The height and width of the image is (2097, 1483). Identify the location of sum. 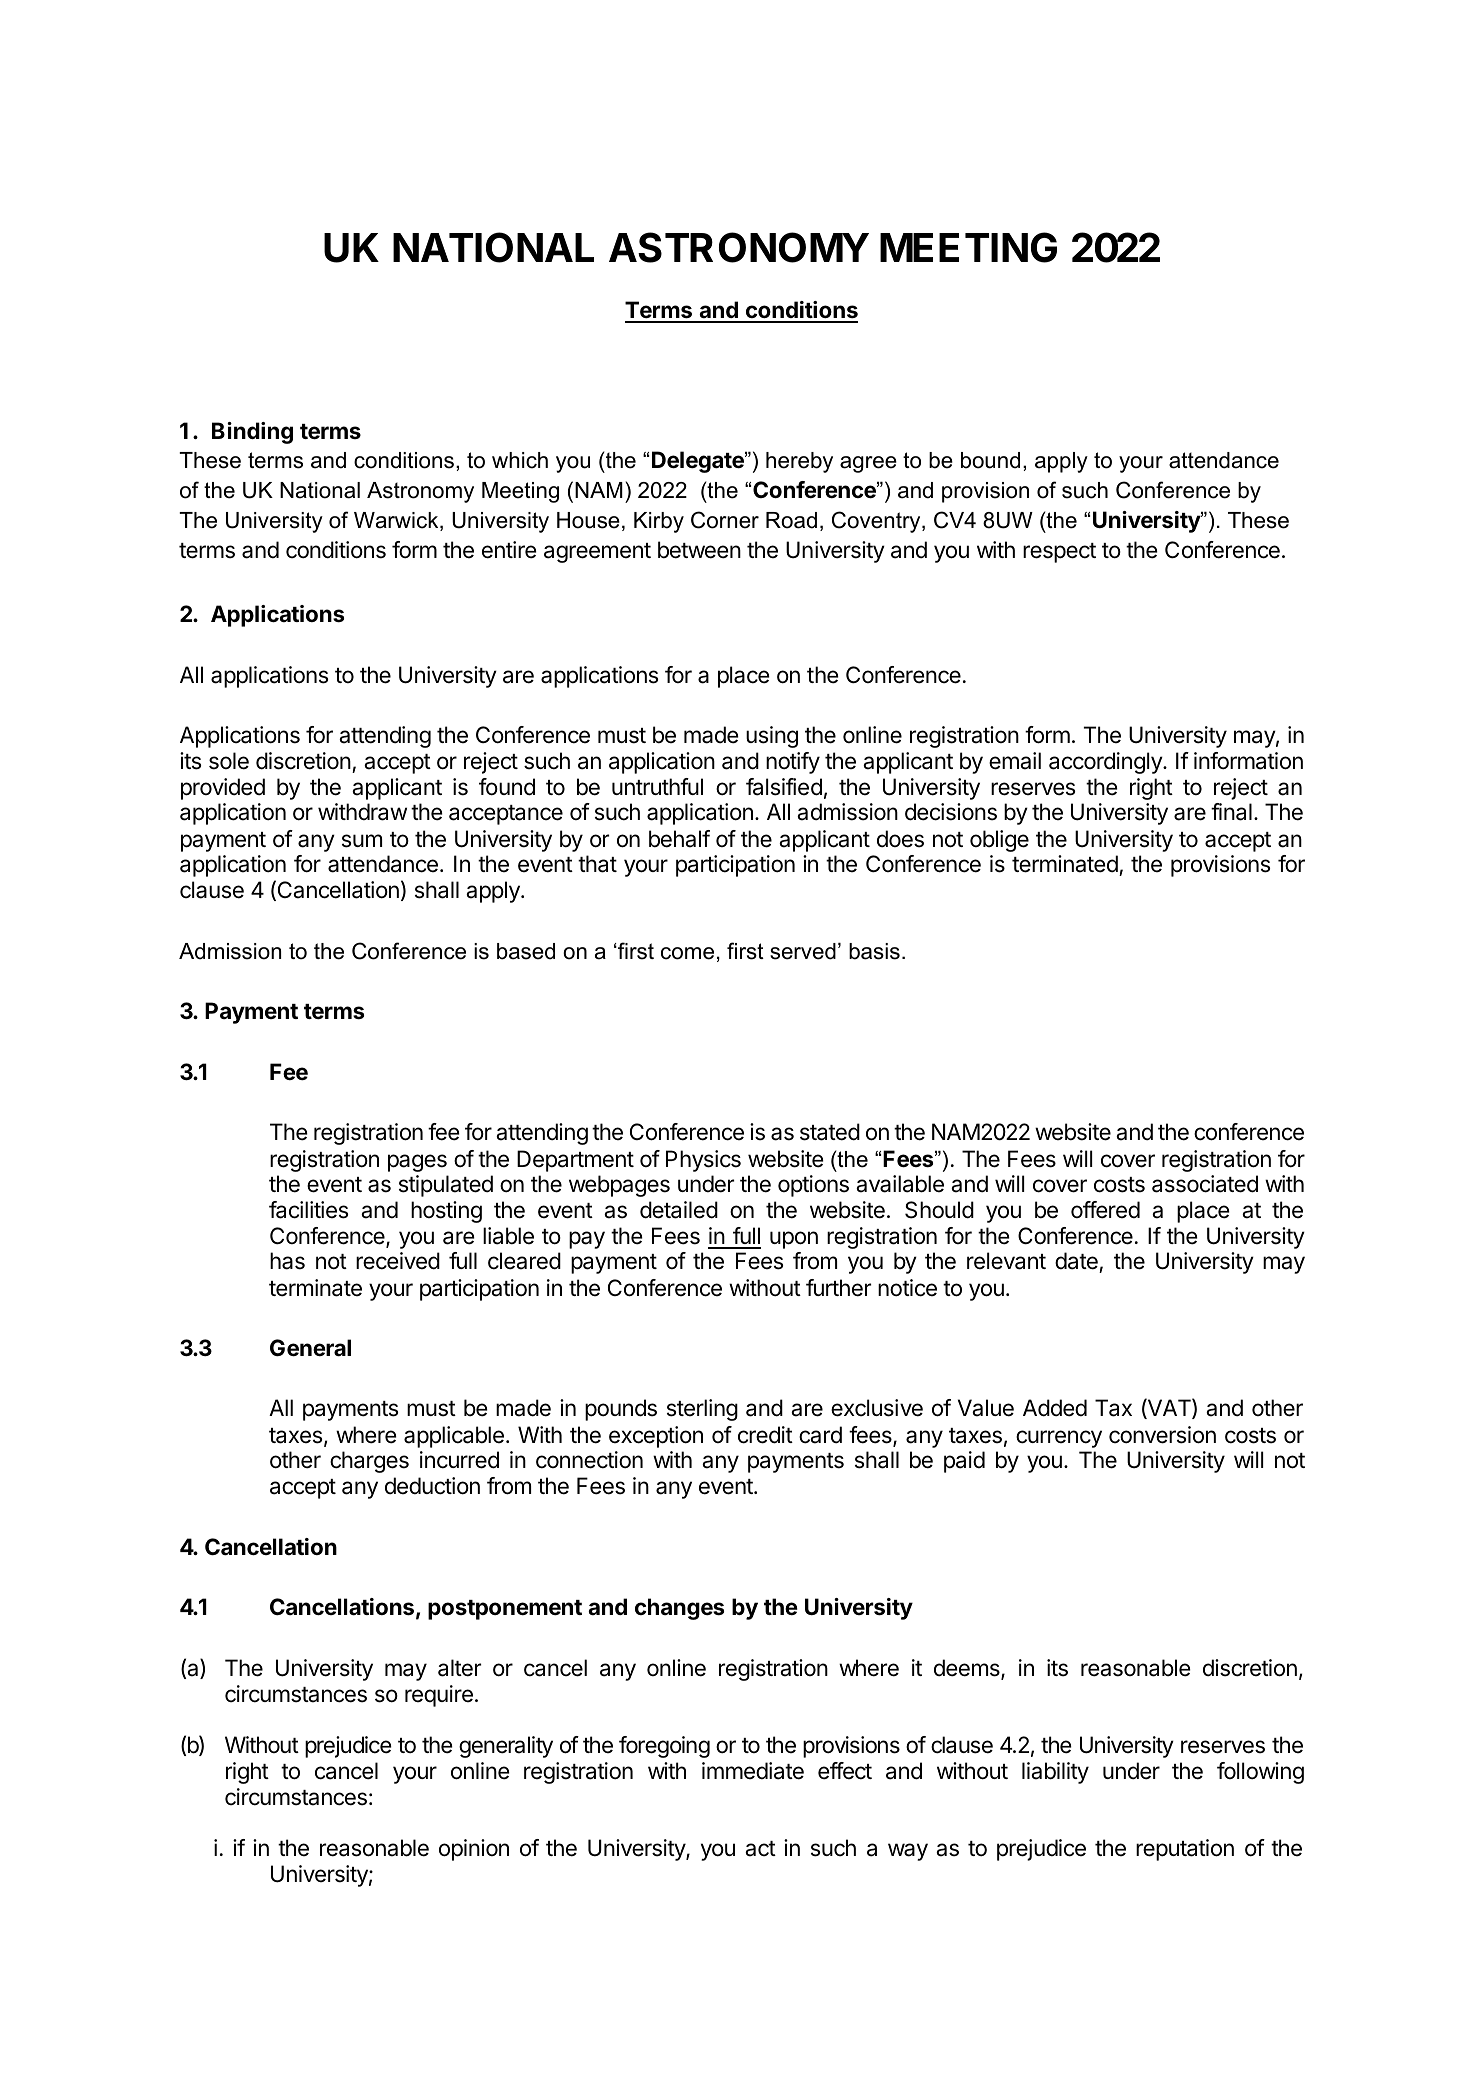
(362, 841).
